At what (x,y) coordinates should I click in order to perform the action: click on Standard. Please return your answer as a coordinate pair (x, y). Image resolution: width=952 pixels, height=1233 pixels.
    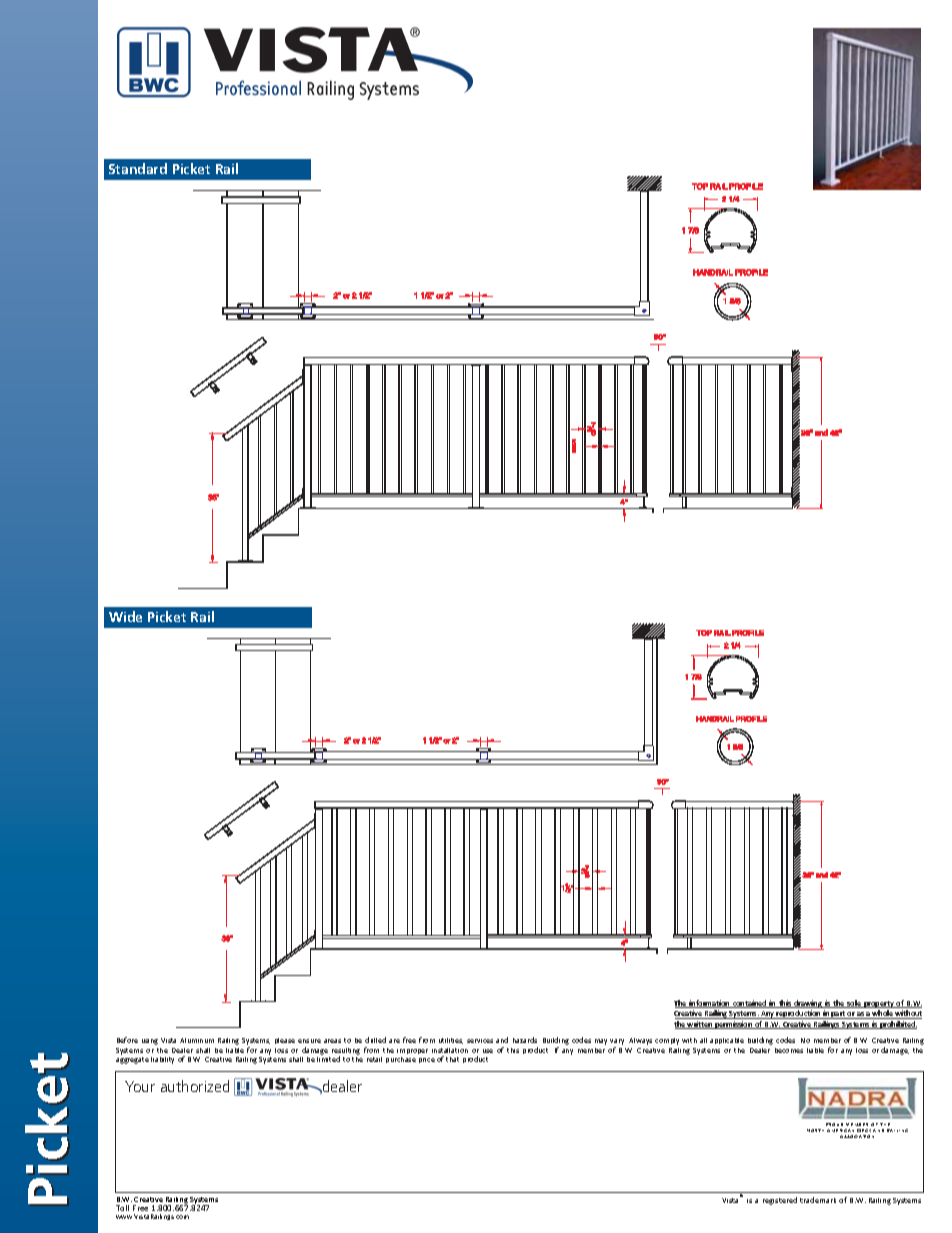
    Looking at the image, I should click on (138, 168).
